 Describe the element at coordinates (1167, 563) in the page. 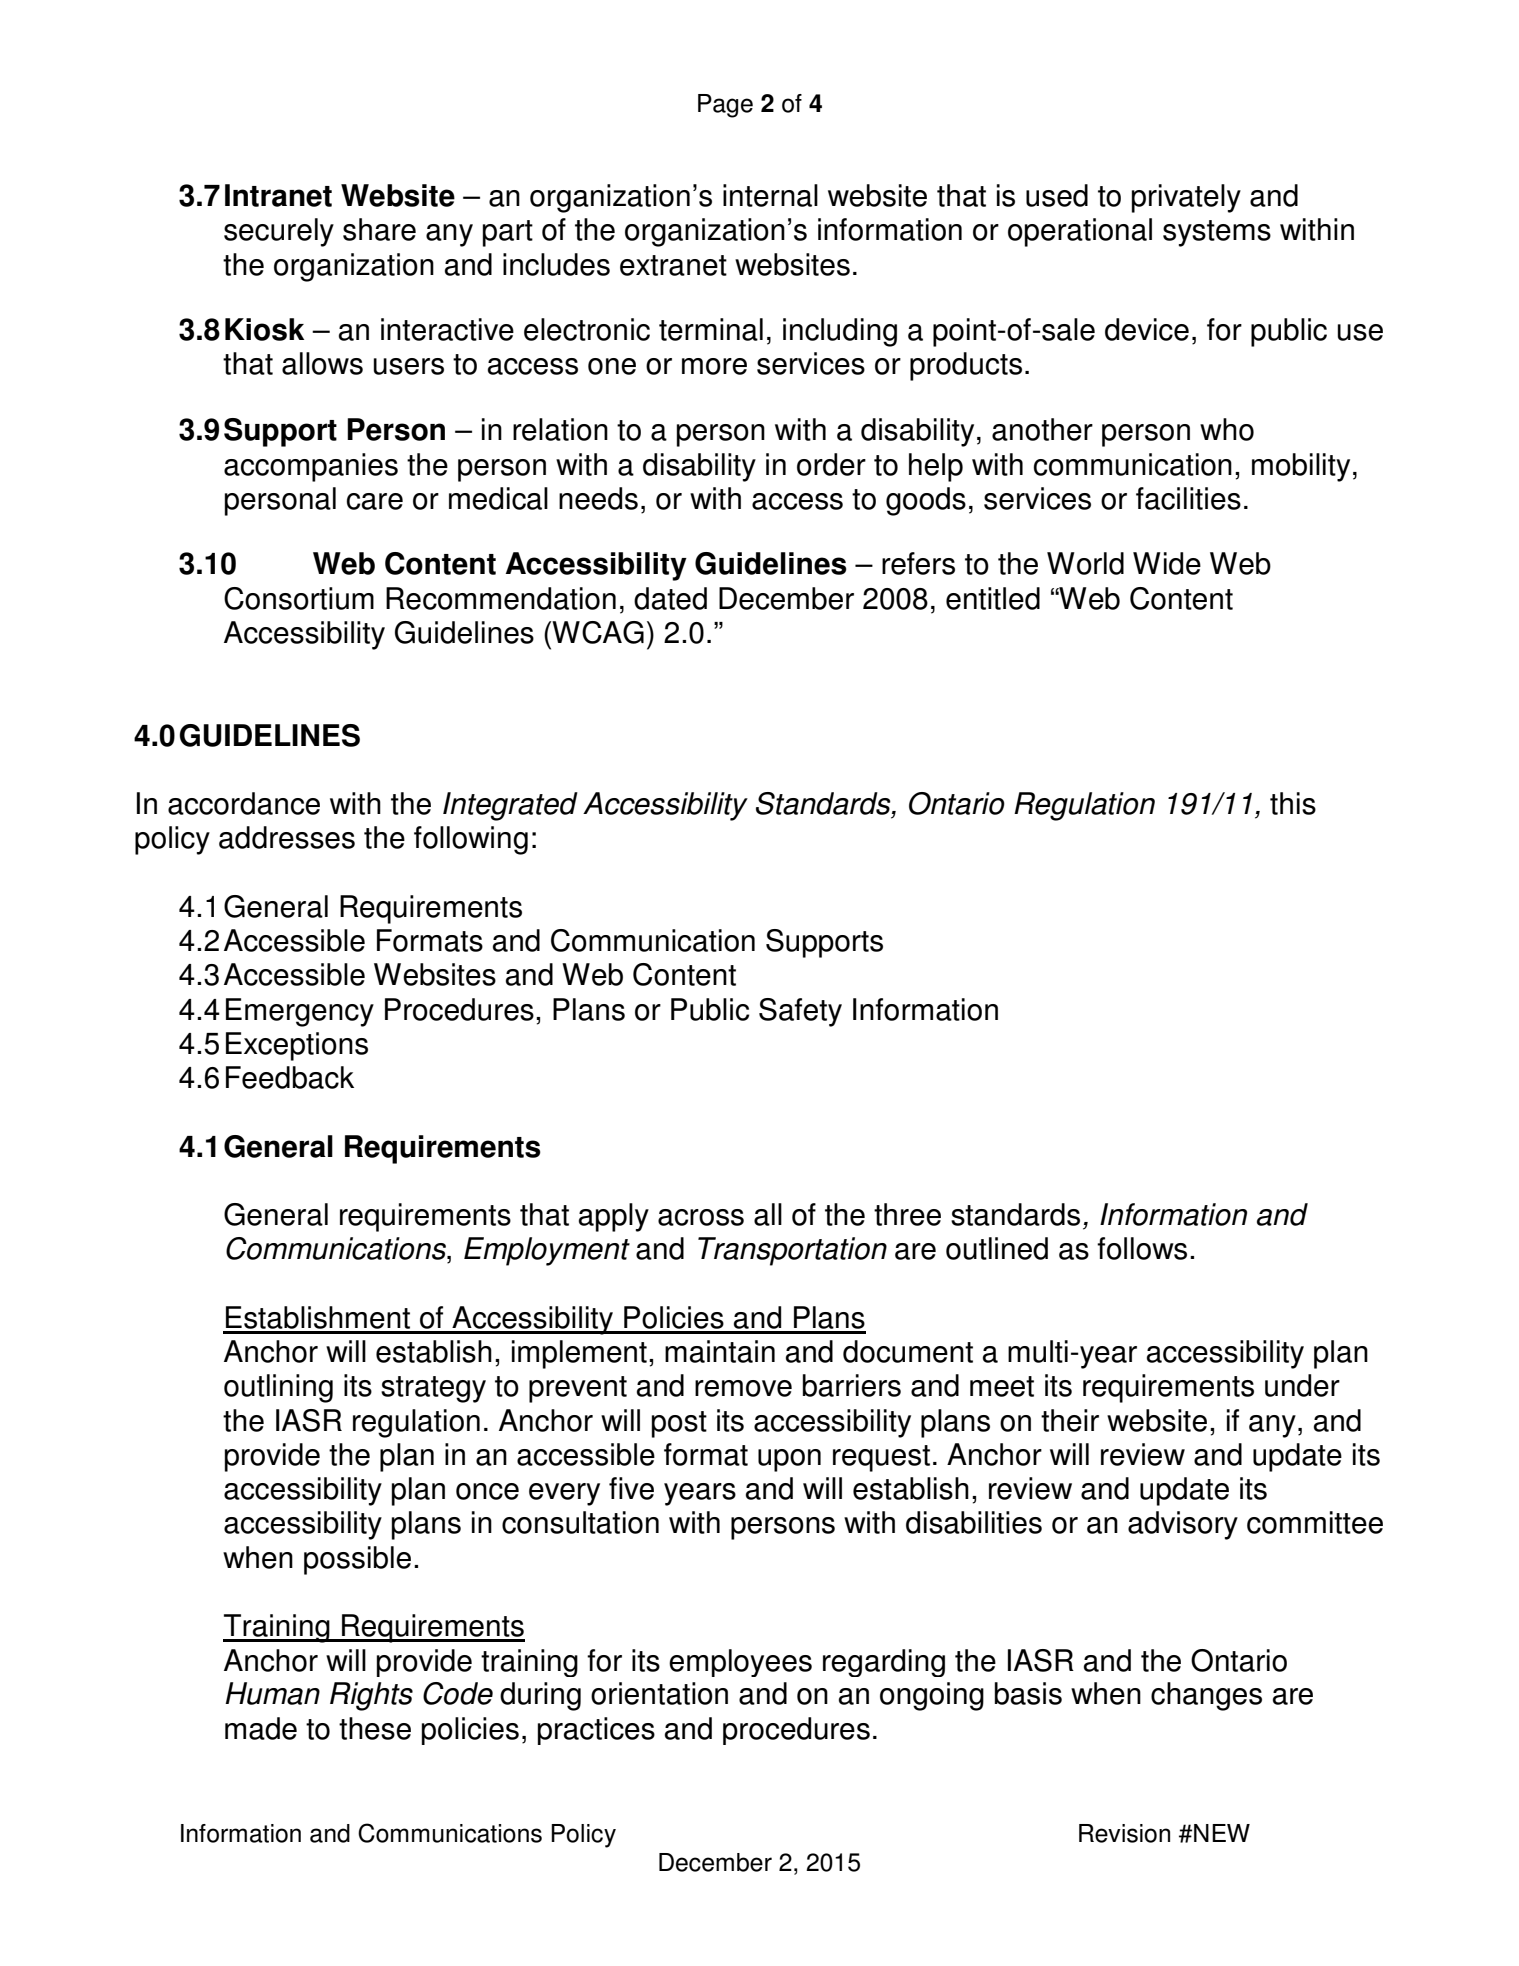

I see `Wide` at that location.
